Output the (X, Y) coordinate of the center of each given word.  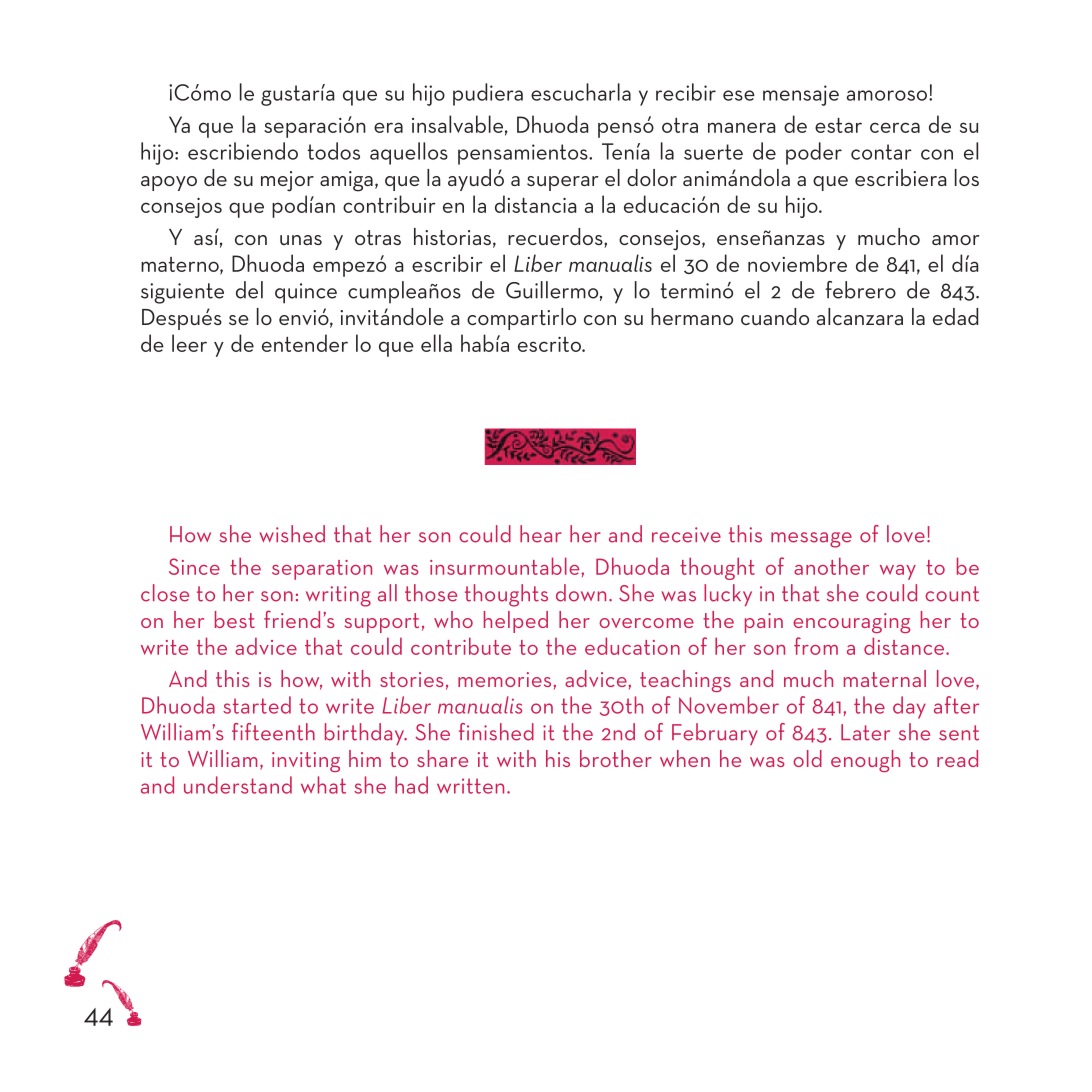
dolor (652, 177)
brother (616, 758)
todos (333, 151)
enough (865, 761)
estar (838, 125)
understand (238, 785)
